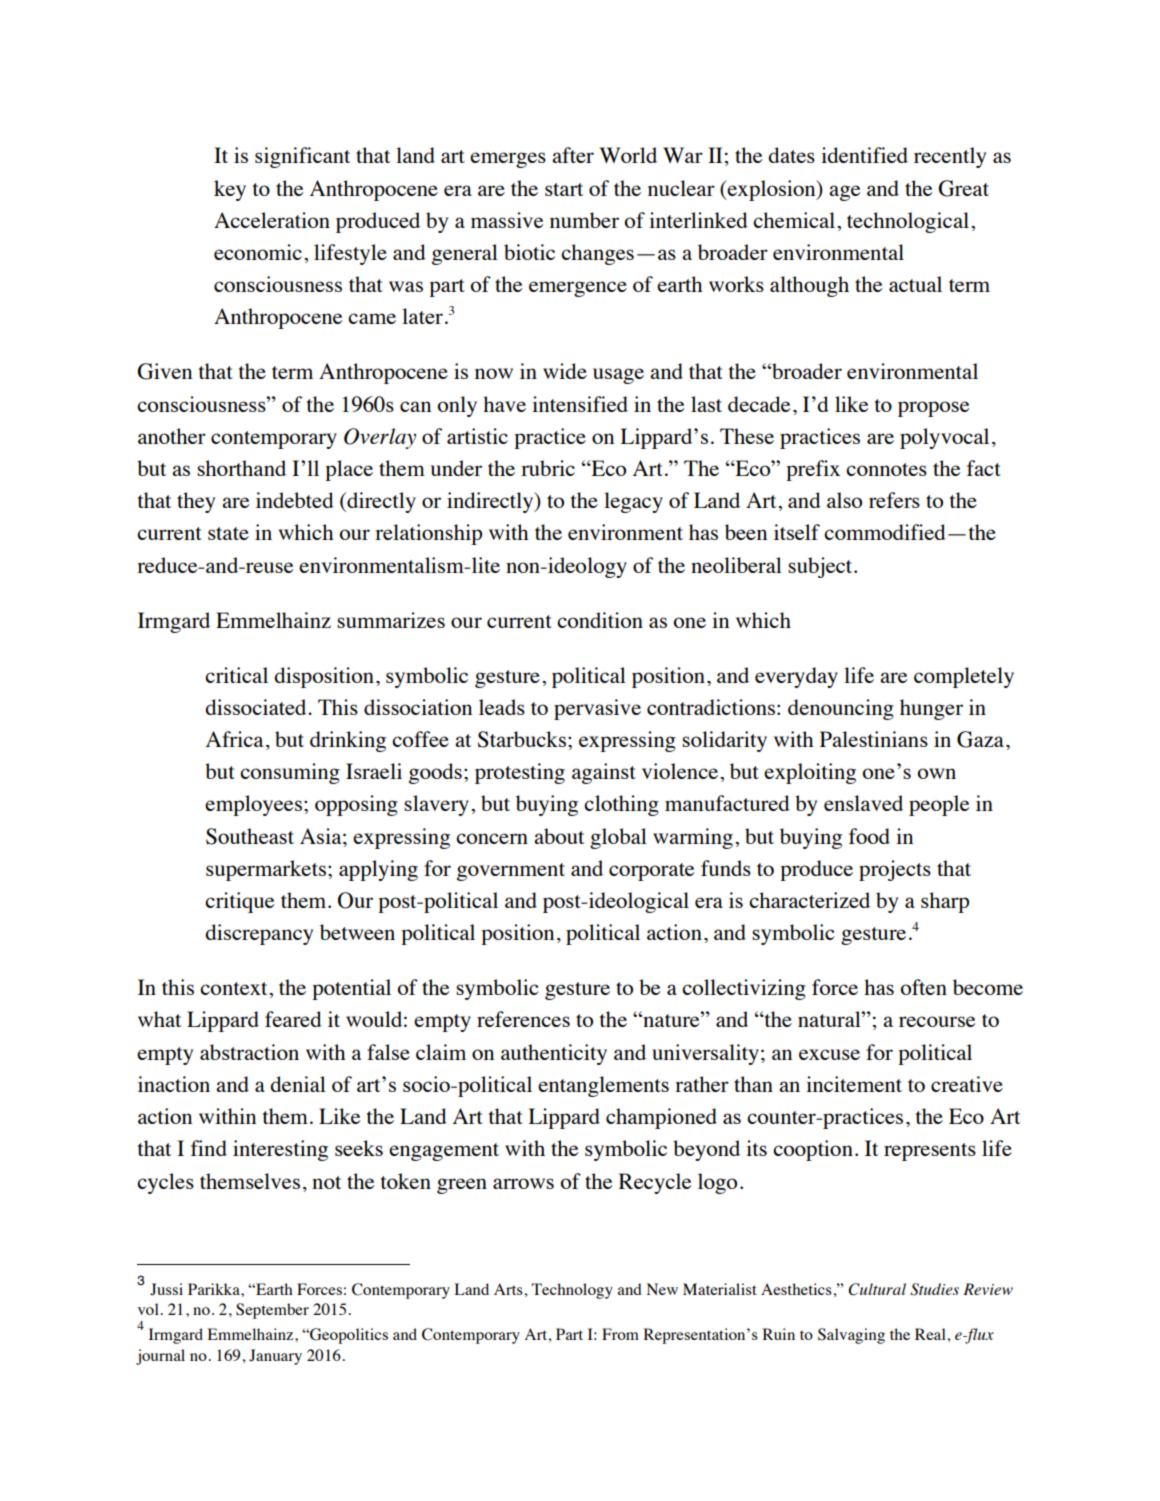  Describe the element at coordinates (548, 468) in the screenshot. I see `rubric` at that location.
